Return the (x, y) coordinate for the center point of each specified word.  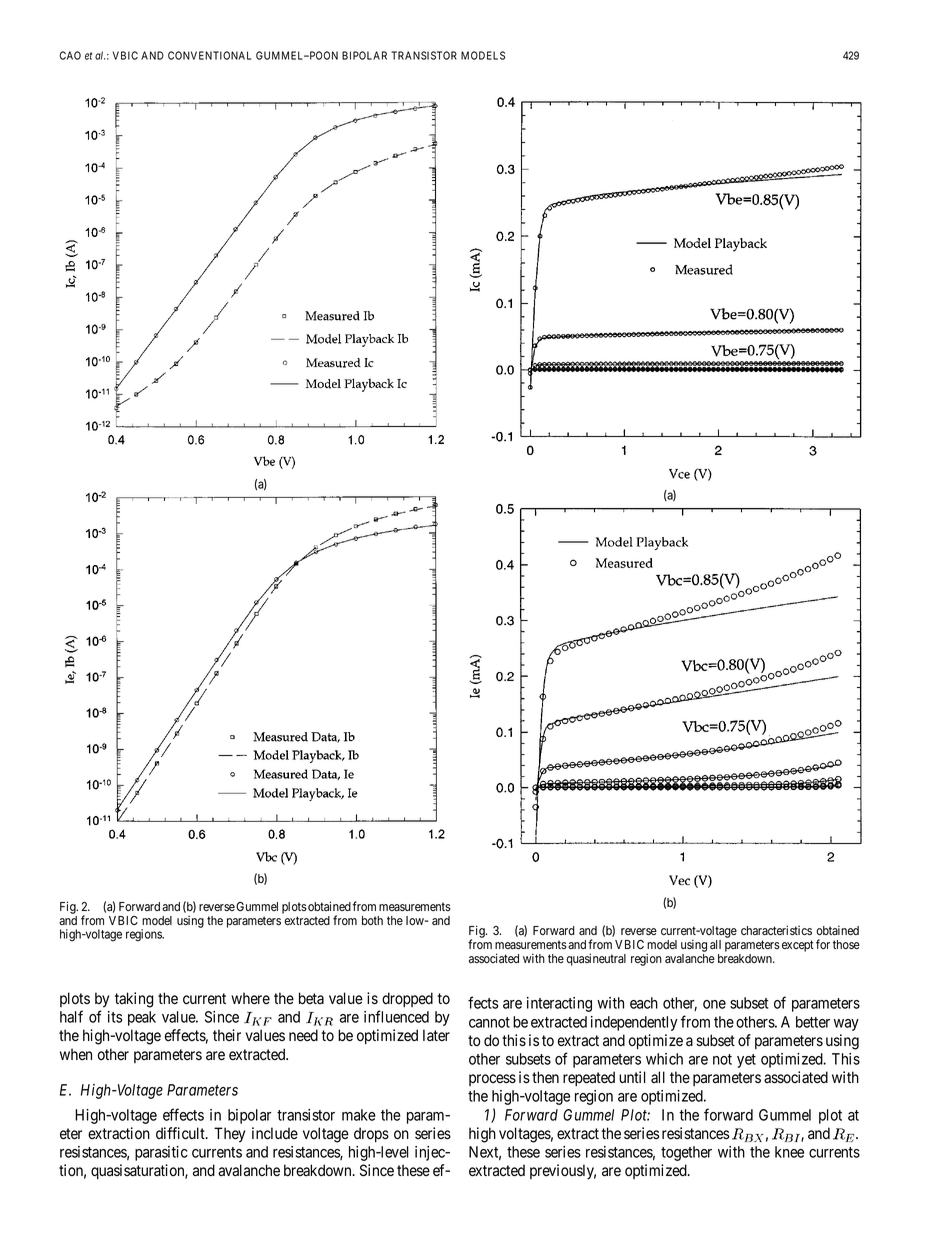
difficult (181, 1133)
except (798, 946)
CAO (70, 55)
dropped (407, 999)
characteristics (776, 930)
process (492, 1080)
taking (134, 1000)
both (372, 920)
